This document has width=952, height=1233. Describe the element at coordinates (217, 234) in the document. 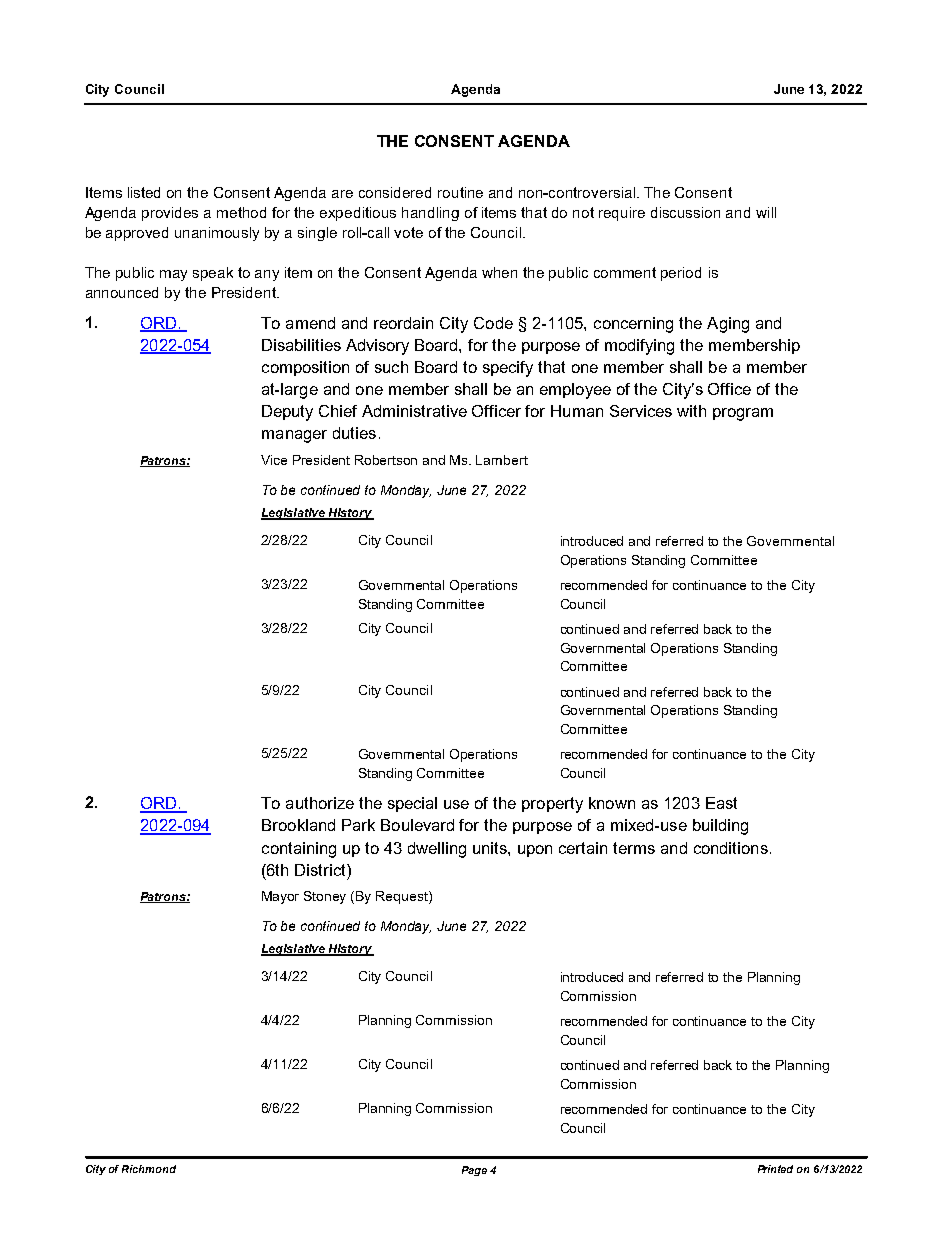

I see `unanimously` at that location.
